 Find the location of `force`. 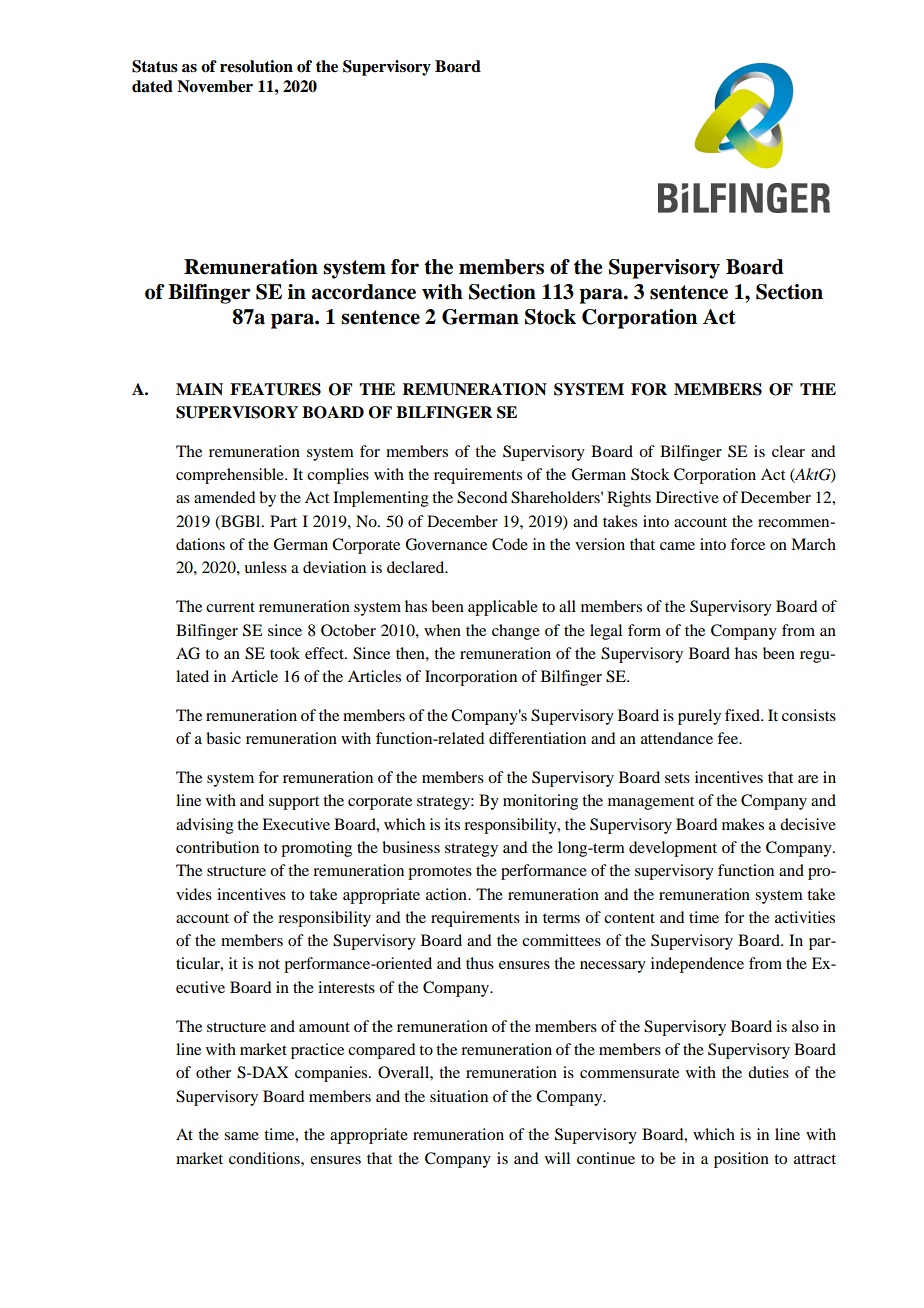

force is located at coordinates (747, 544).
